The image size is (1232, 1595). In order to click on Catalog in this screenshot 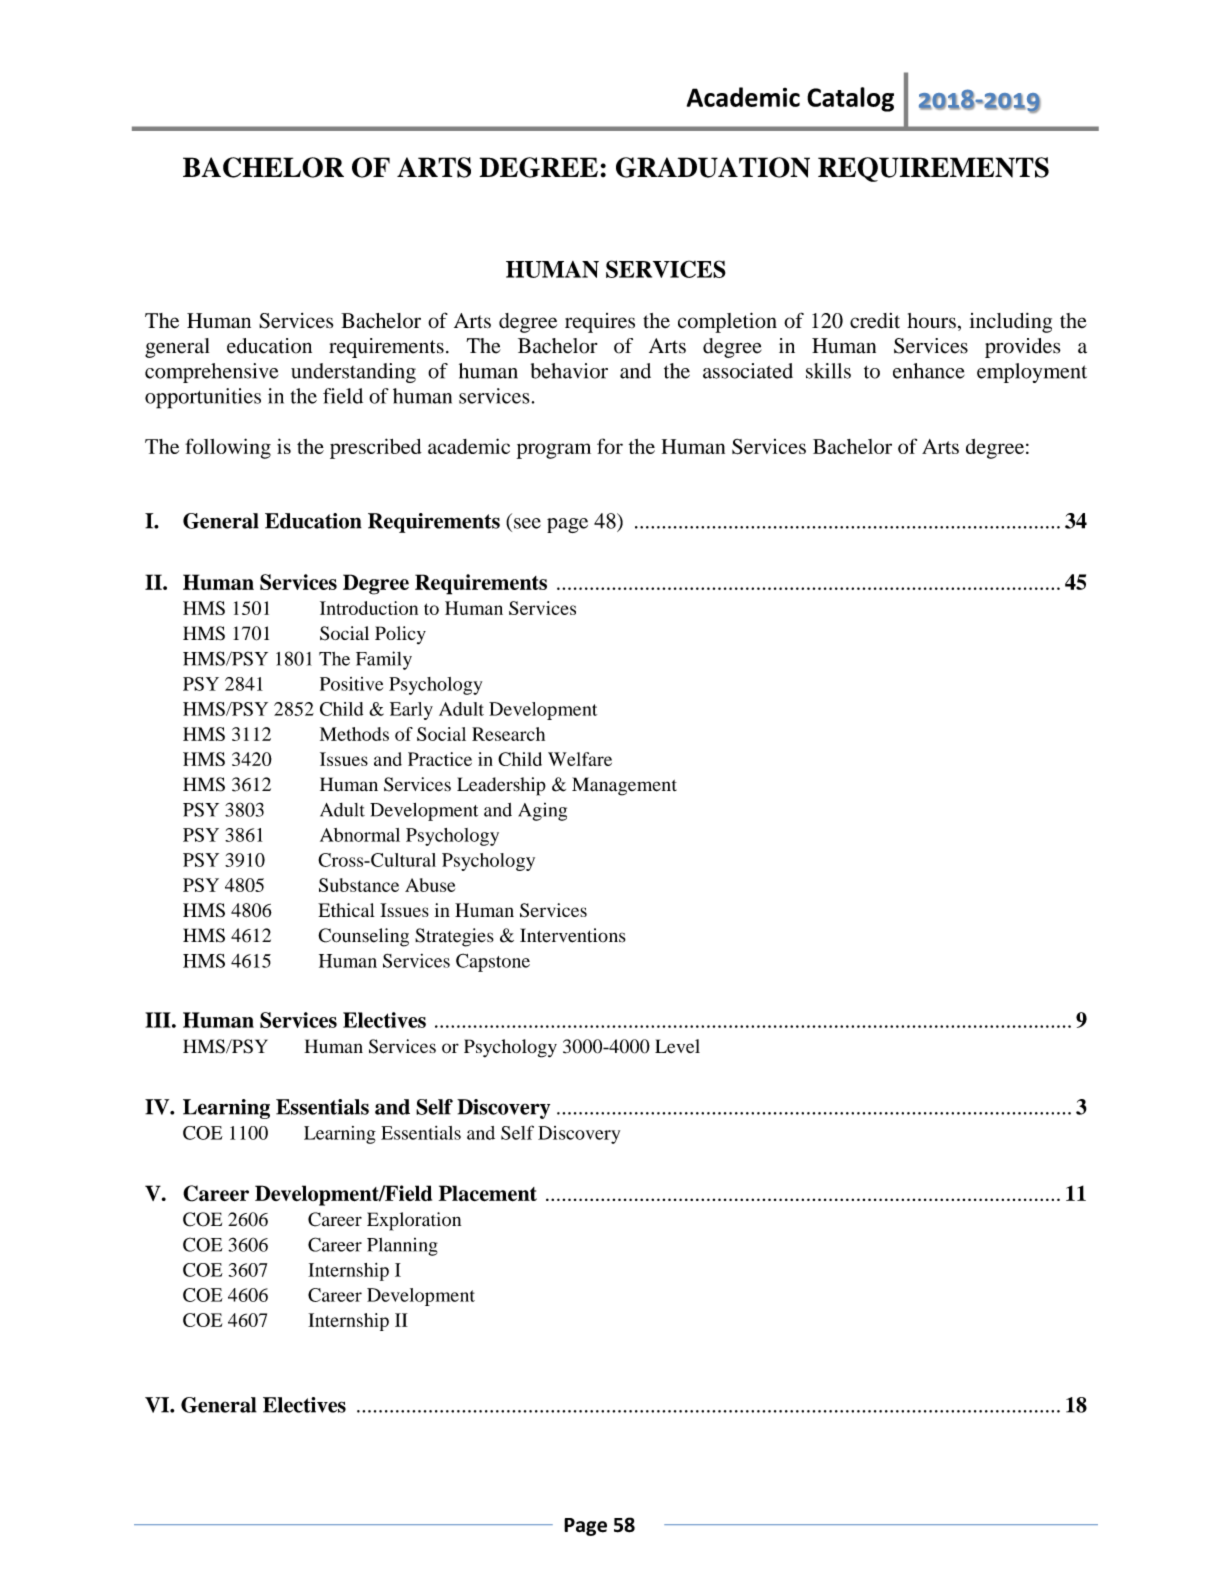, I will do `click(850, 99)`.
